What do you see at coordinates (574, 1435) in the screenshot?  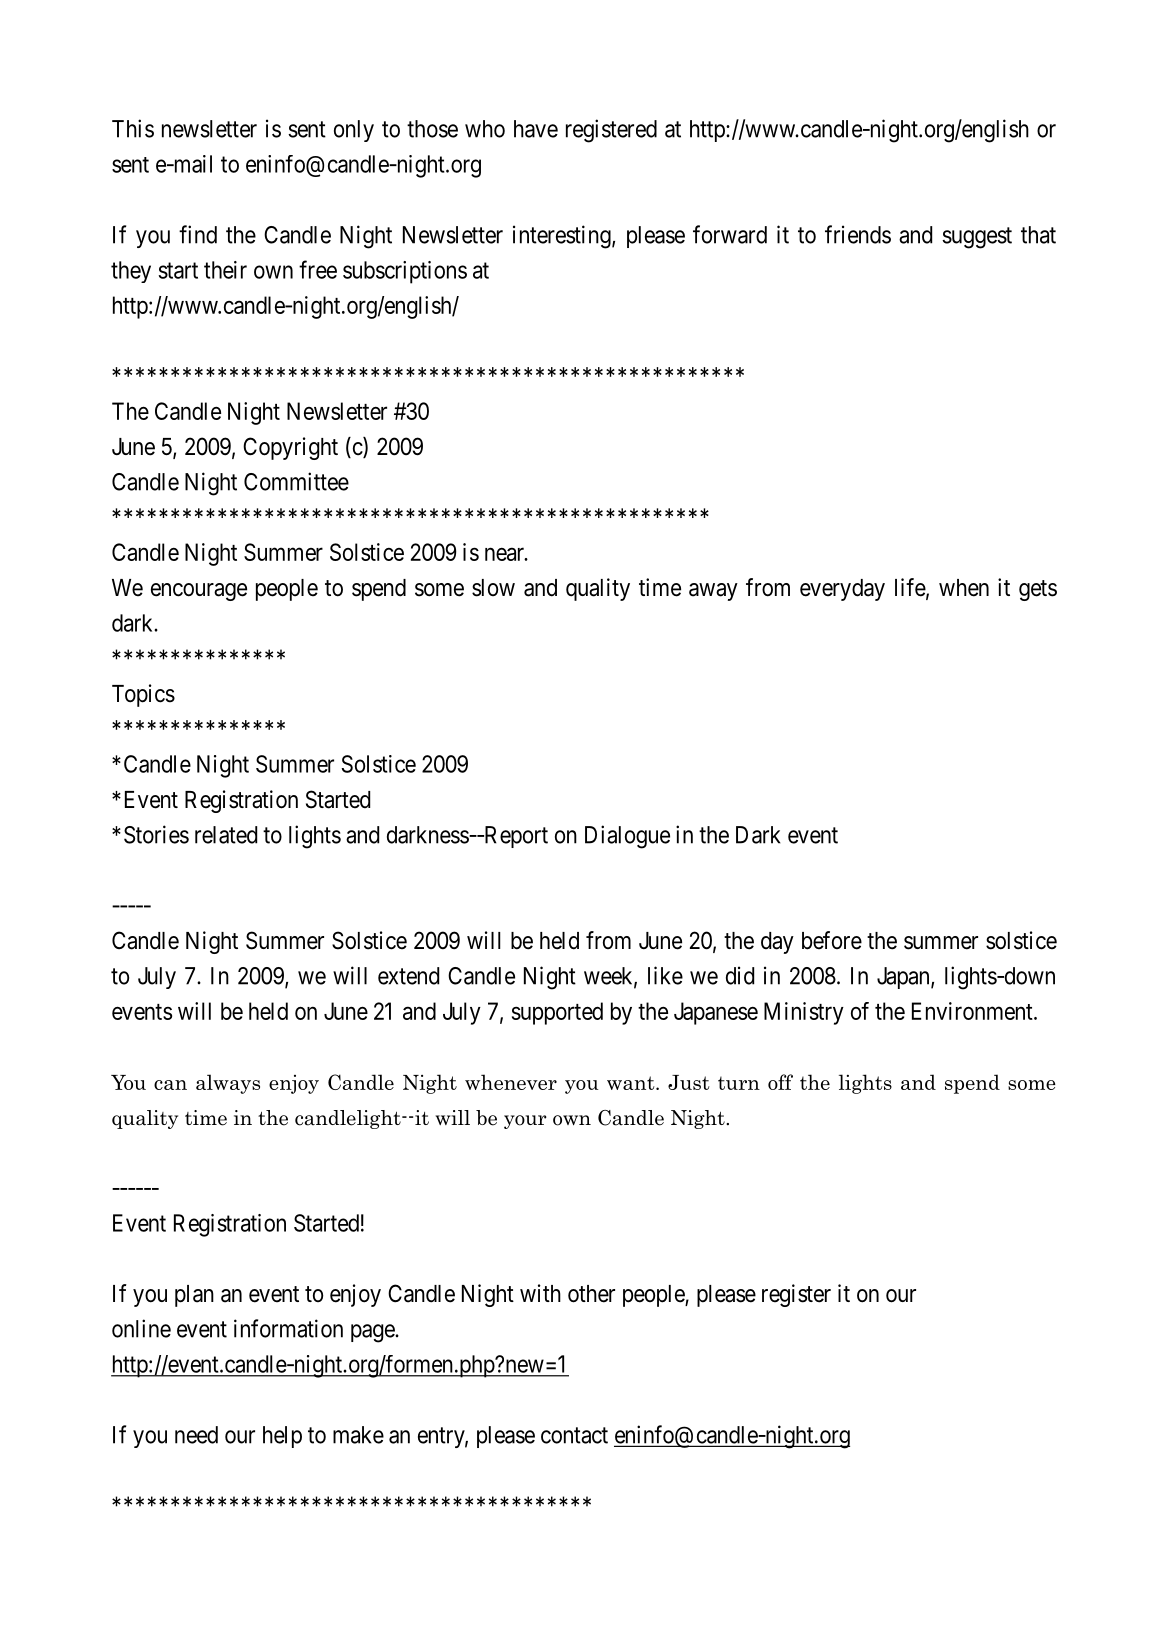 I see `contact` at bounding box center [574, 1435].
